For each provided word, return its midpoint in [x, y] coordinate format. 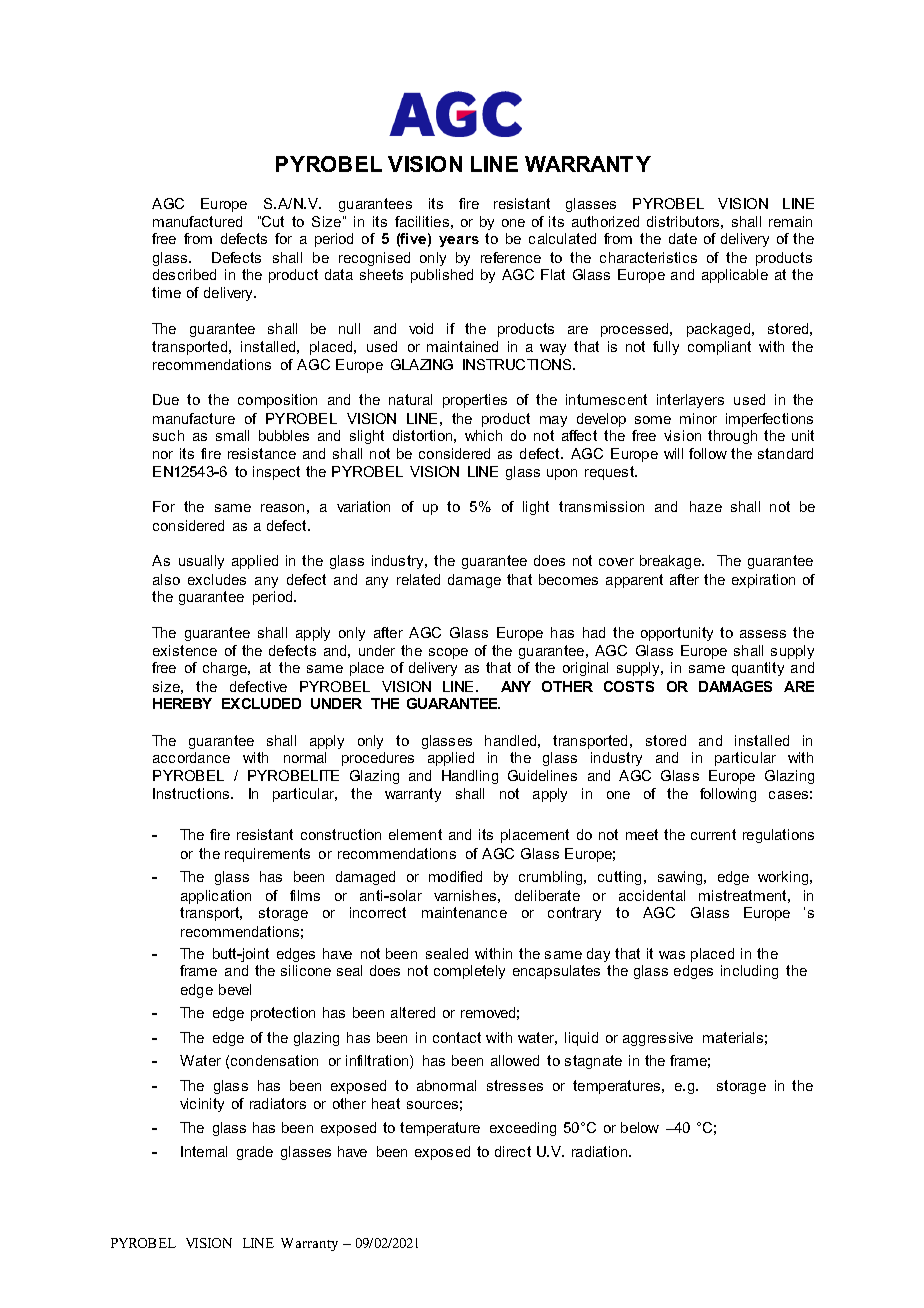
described [184, 274]
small [232, 435]
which [483, 435]
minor [698, 418]
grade [255, 1153]
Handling [470, 777]
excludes [217, 579]
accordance [191, 757]
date [683, 238]
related [418, 579]
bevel [235, 989]
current [713, 834]
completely [469, 972]
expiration [763, 581]
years [459, 241]
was [672, 955]
